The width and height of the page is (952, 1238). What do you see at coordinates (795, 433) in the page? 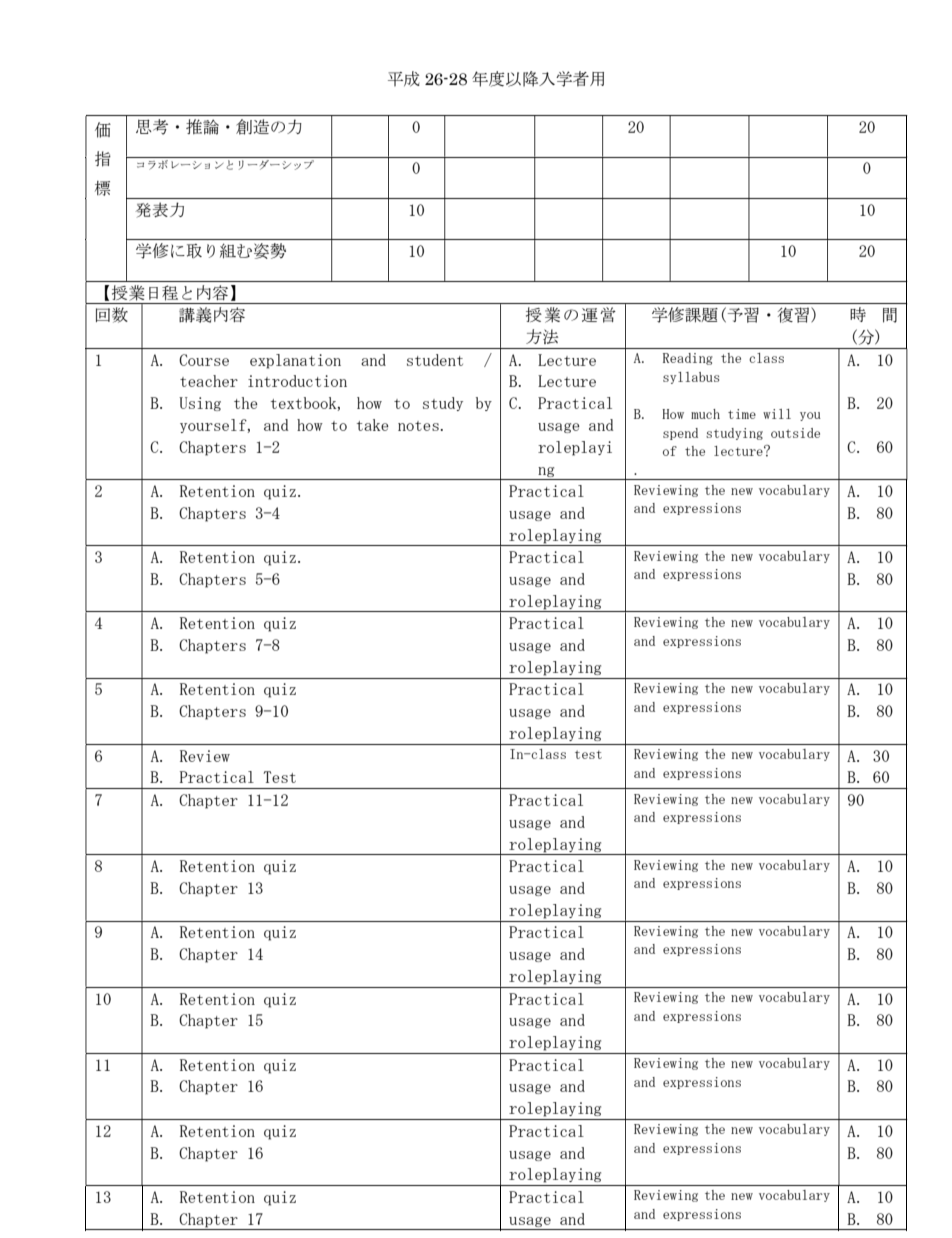
I see `outside` at bounding box center [795, 433].
